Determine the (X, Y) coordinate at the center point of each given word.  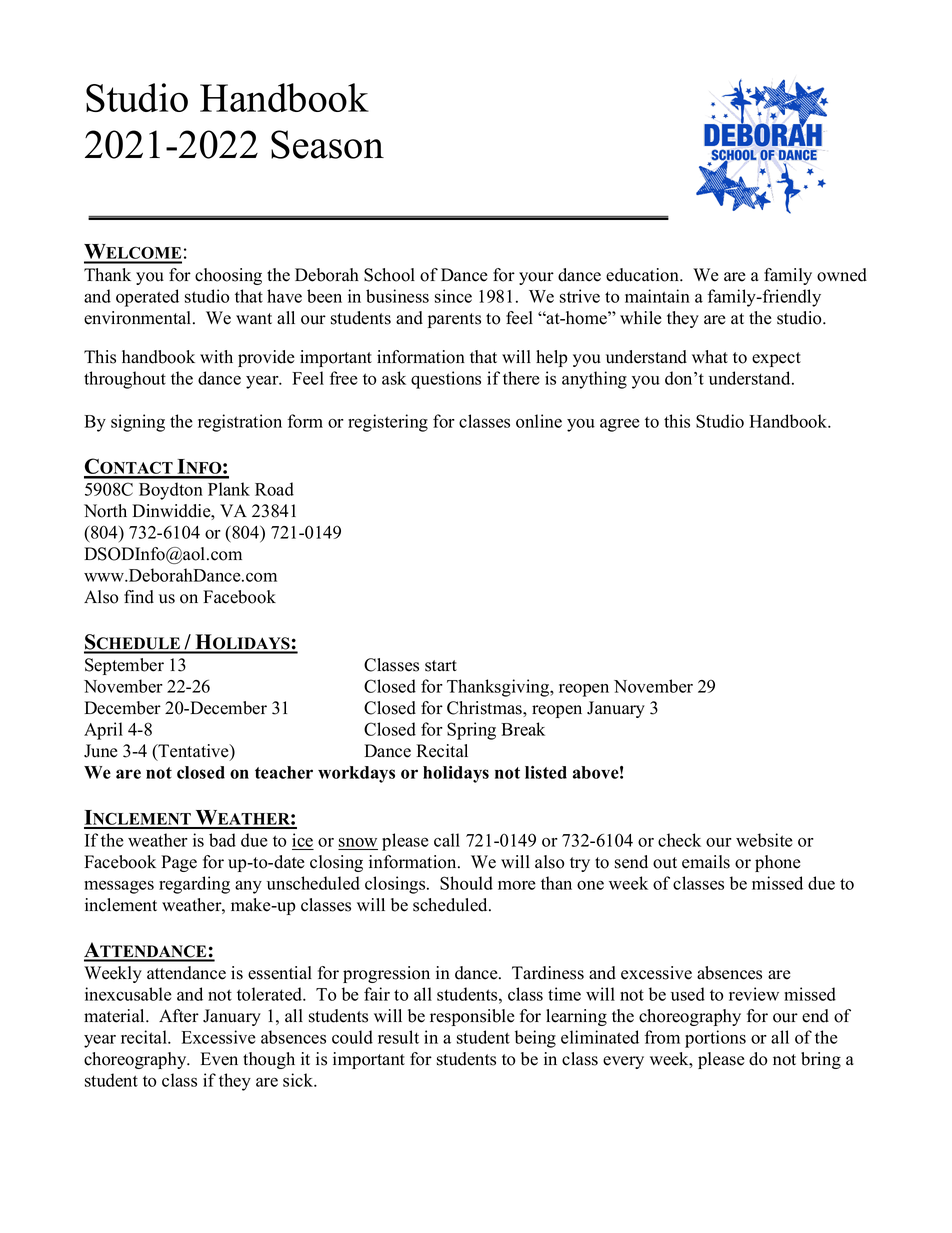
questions (446, 380)
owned (842, 275)
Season (327, 144)
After (179, 1016)
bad (222, 840)
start (441, 666)
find (139, 597)
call (447, 840)
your (536, 278)
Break (523, 729)
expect (776, 359)
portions (715, 1039)
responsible (472, 1017)
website (764, 840)
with (216, 356)
